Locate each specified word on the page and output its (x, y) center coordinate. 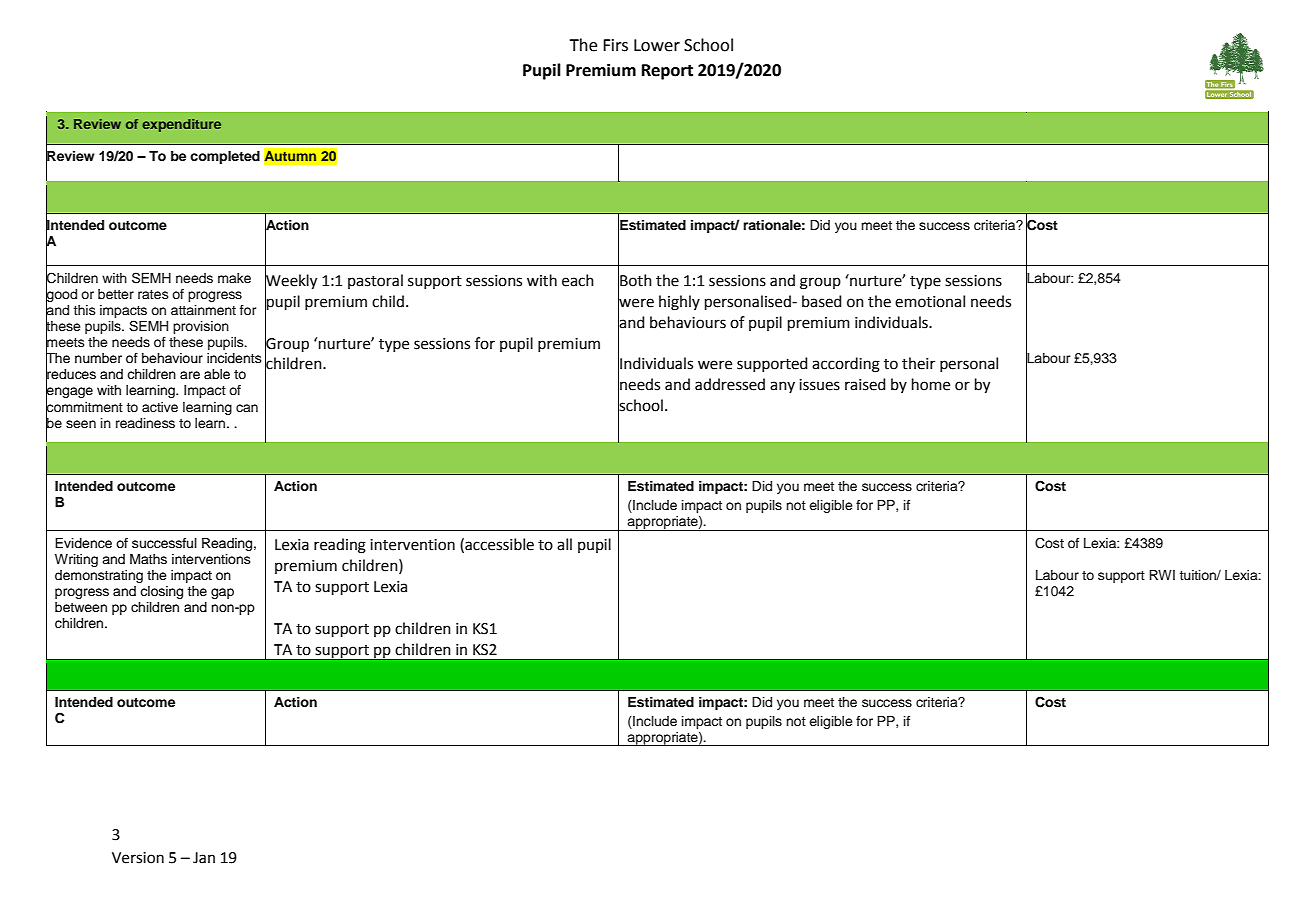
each (578, 280)
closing (161, 592)
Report (667, 72)
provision (201, 327)
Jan (204, 858)
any (782, 387)
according (846, 365)
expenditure (182, 125)
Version (138, 858)
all (564, 544)
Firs (615, 45)
